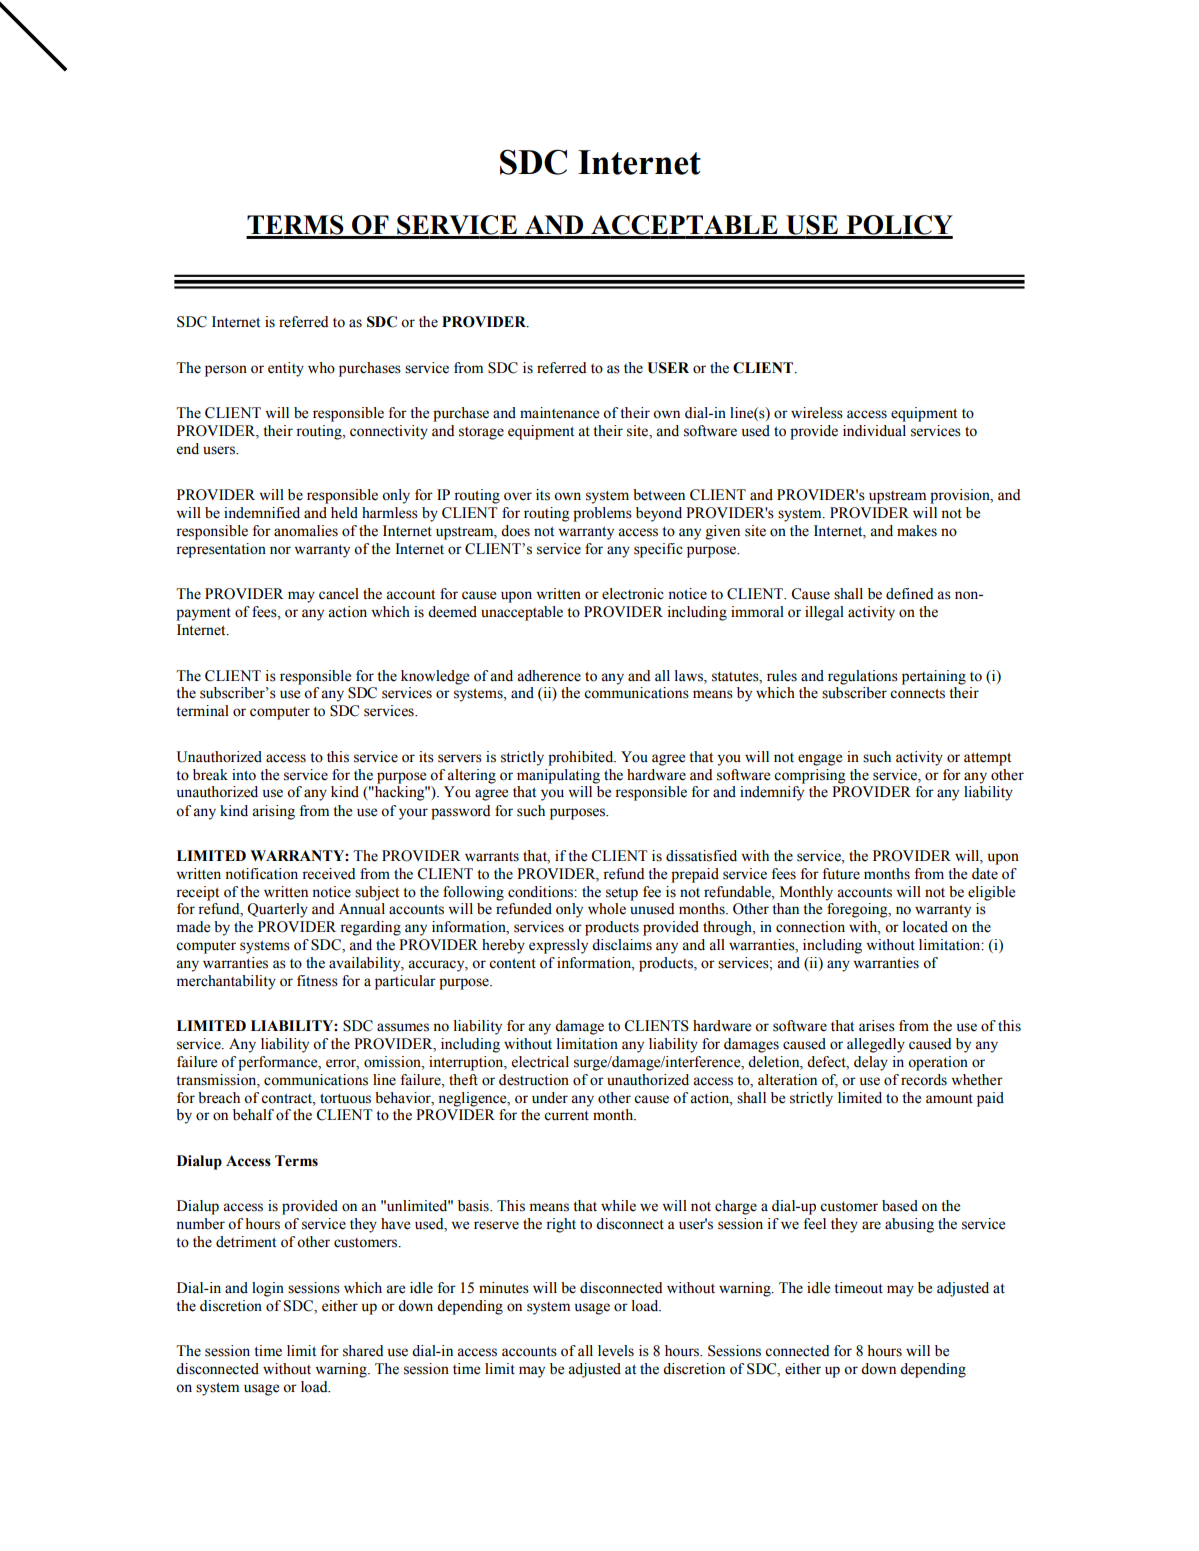 This screenshot has width=1199, height=1551. What do you see at coordinates (244, 775) in the screenshot?
I see `into` at bounding box center [244, 775].
